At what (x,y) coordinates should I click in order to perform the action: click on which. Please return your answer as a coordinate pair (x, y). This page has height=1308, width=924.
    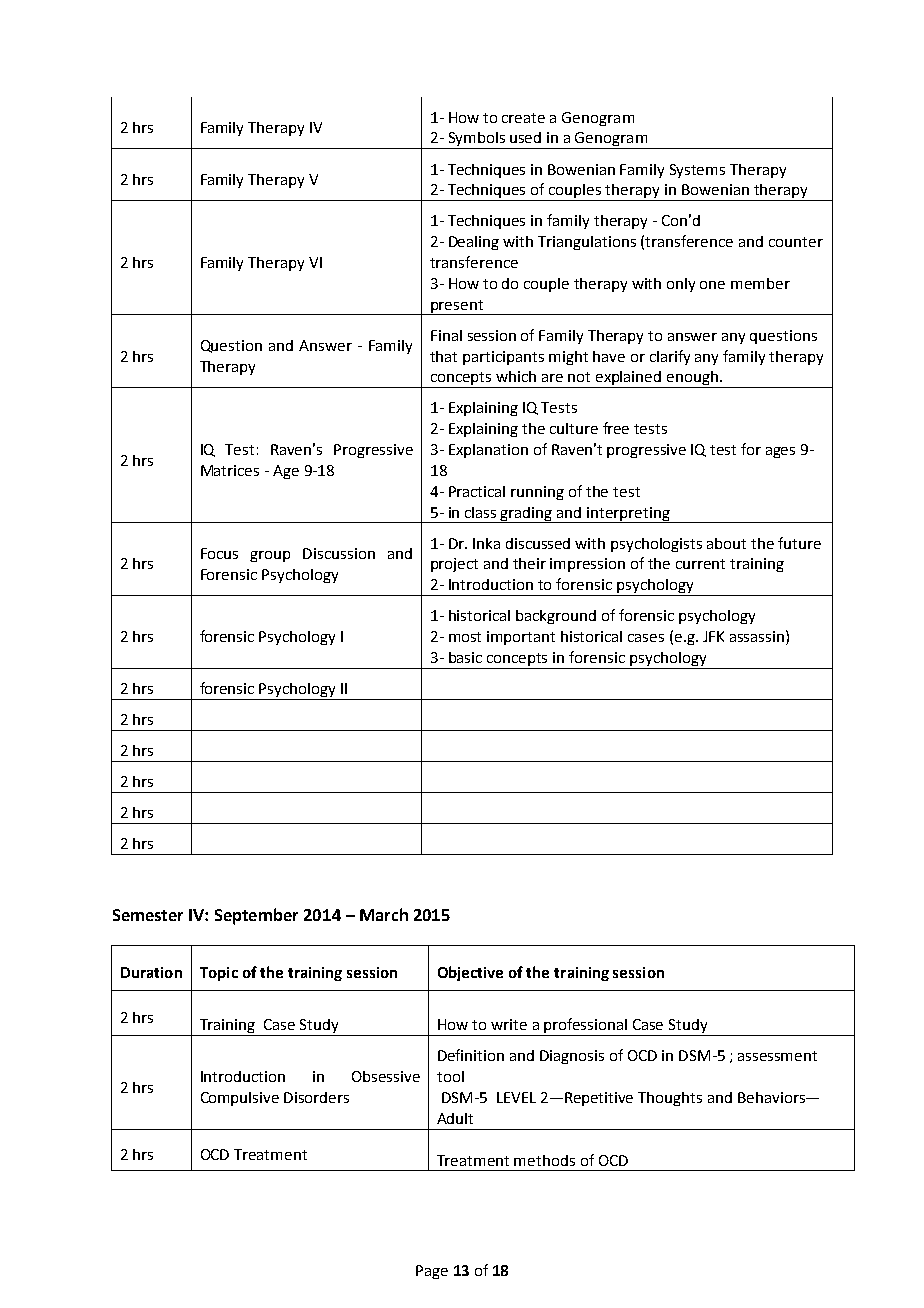
    Looking at the image, I should click on (516, 376).
